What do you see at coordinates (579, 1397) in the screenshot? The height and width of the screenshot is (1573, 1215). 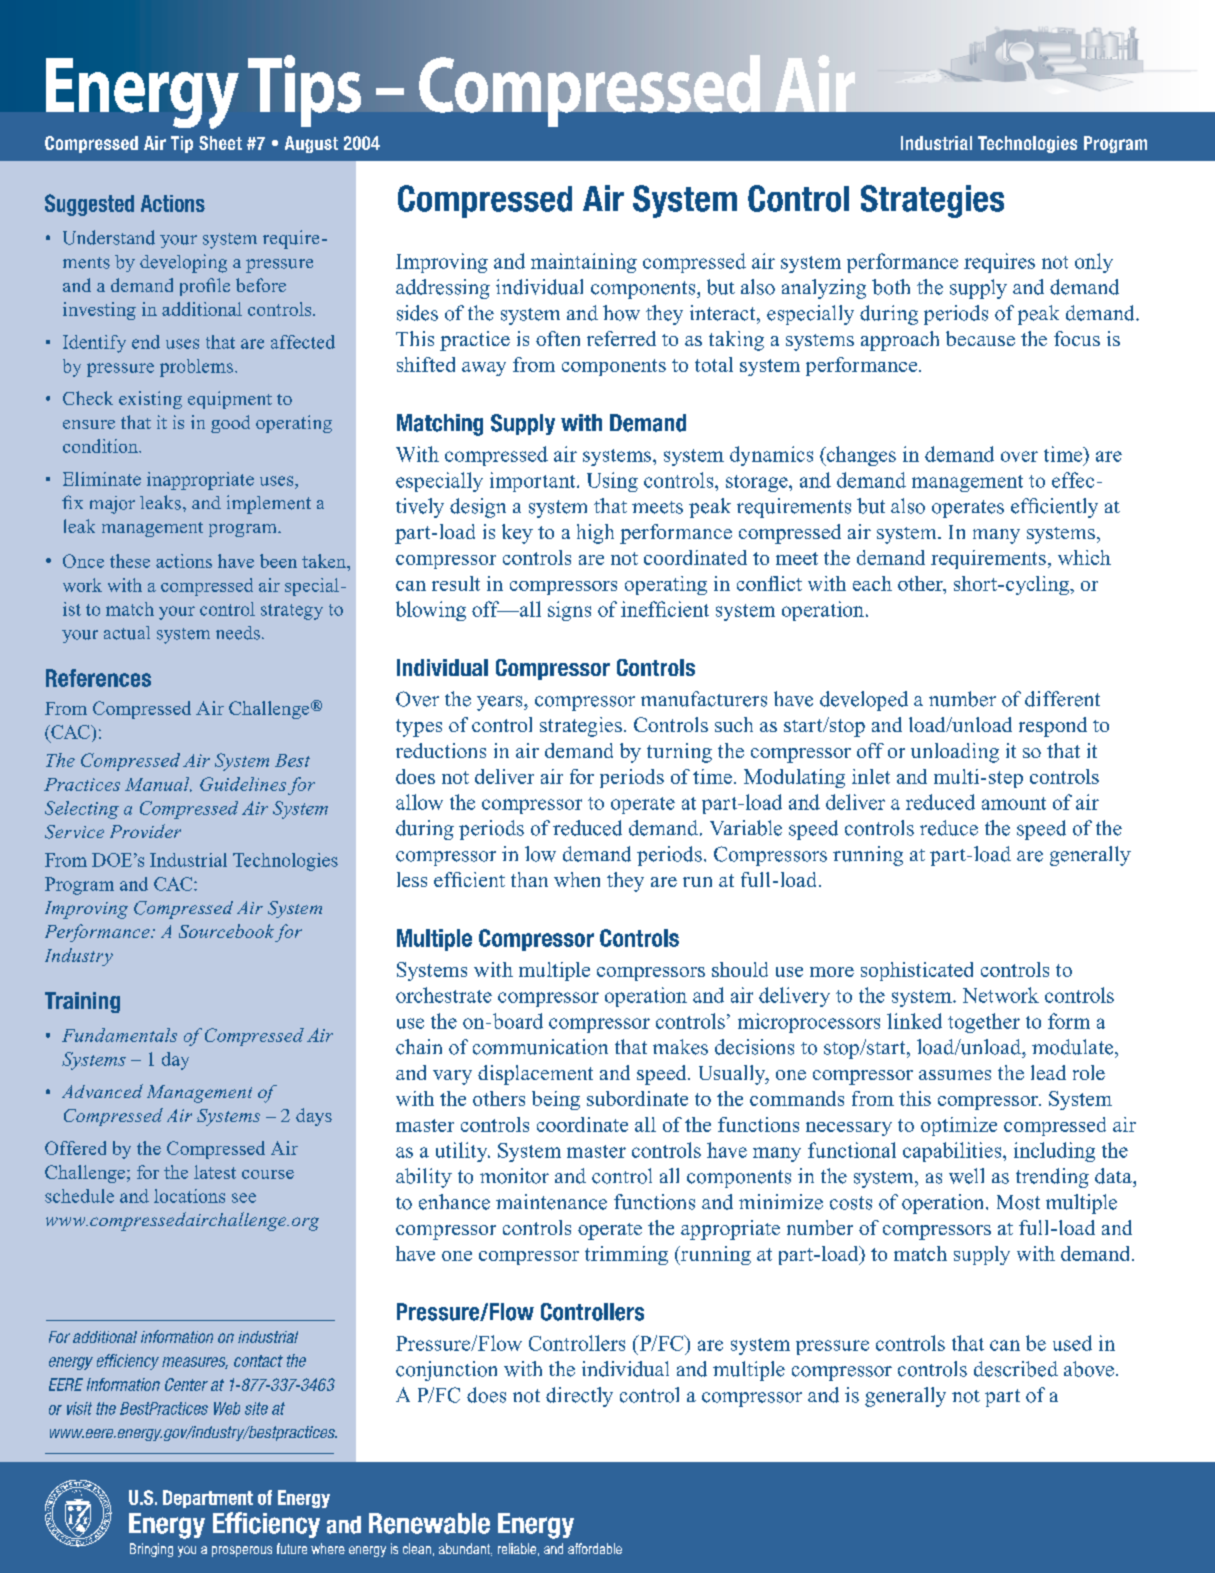 I see `directly` at bounding box center [579, 1397].
